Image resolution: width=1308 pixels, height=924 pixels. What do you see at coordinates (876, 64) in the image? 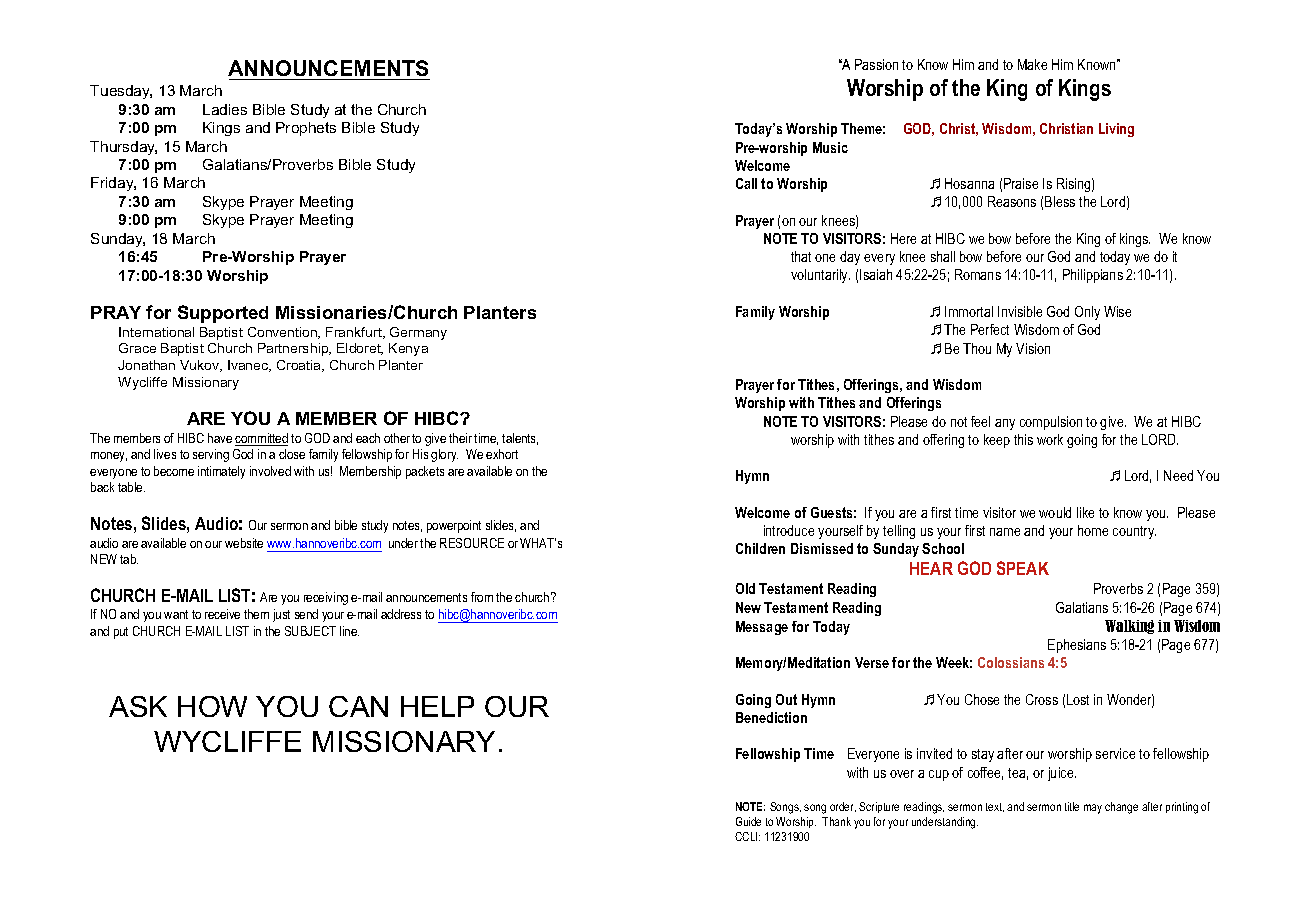
I see `Passion` at bounding box center [876, 64].
